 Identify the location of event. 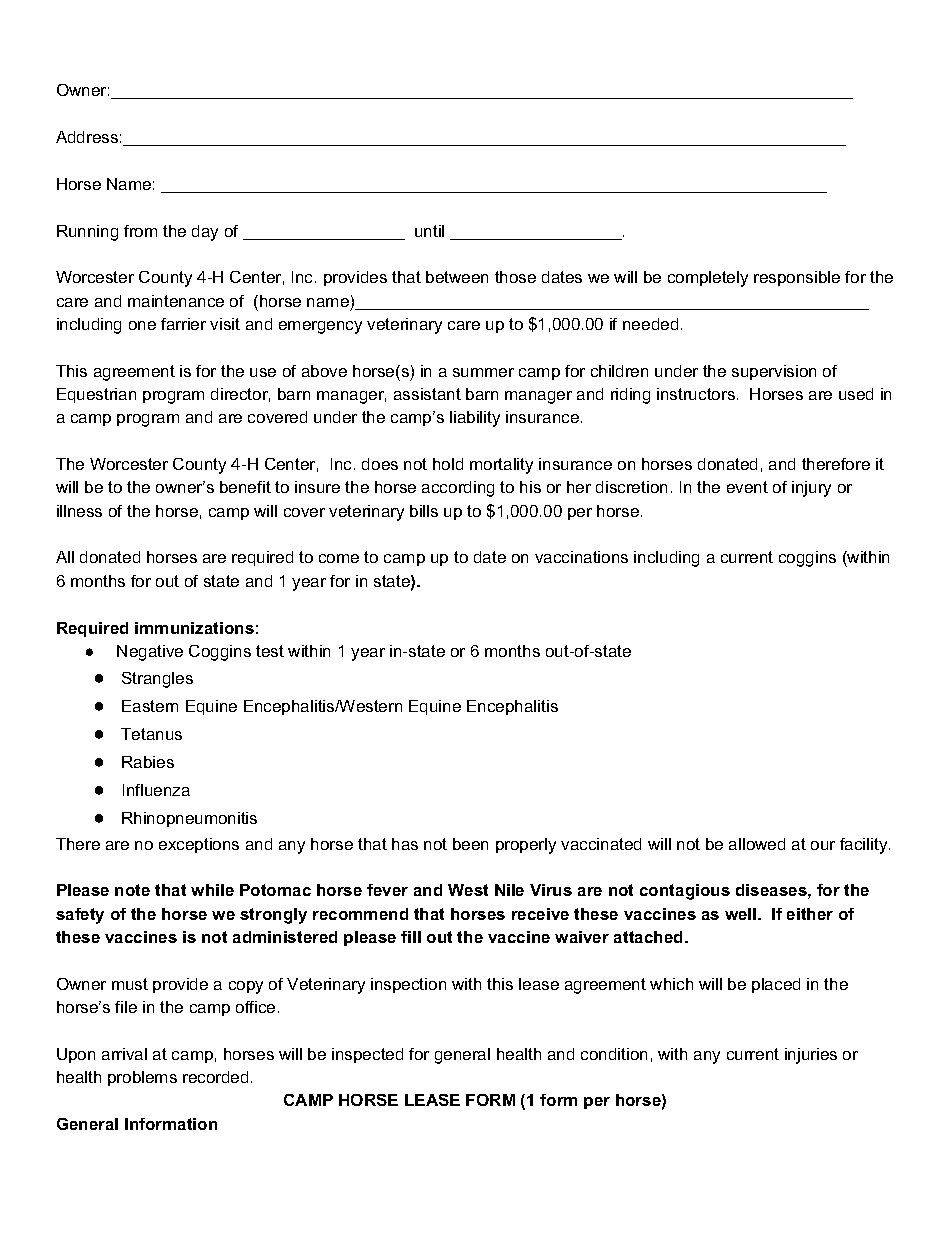
(747, 487).
